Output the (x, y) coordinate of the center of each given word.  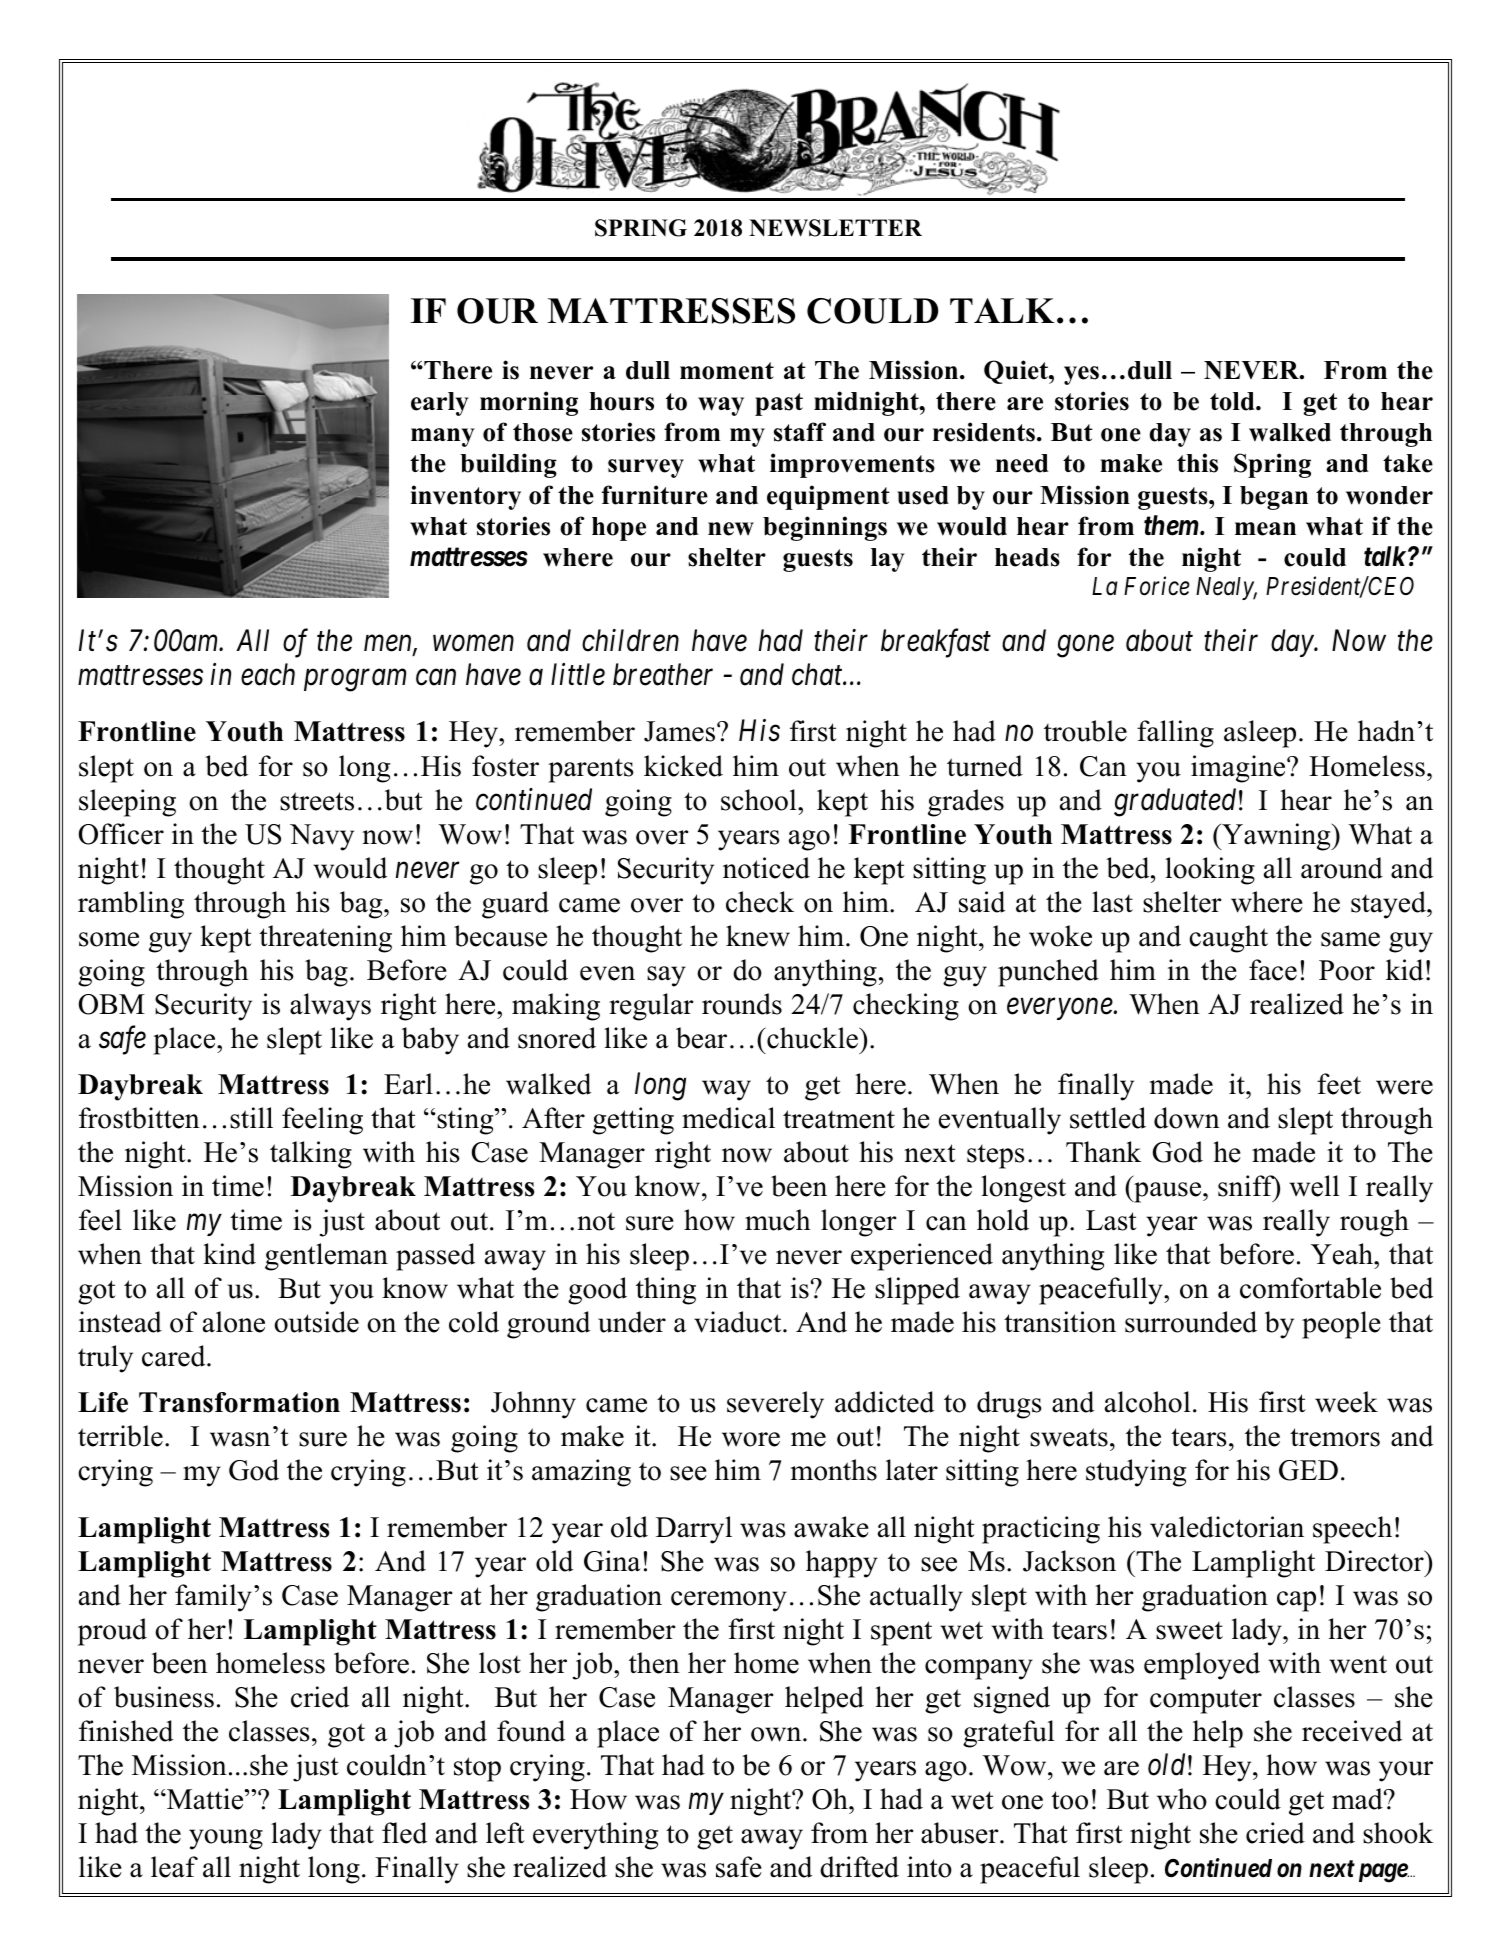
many (443, 437)
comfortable (1310, 1288)
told (1233, 401)
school (760, 800)
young (226, 1839)
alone (234, 1322)
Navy (322, 837)
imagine (1239, 769)
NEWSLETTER (835, 228)
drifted (859, 1867)
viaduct (739, 1322)
